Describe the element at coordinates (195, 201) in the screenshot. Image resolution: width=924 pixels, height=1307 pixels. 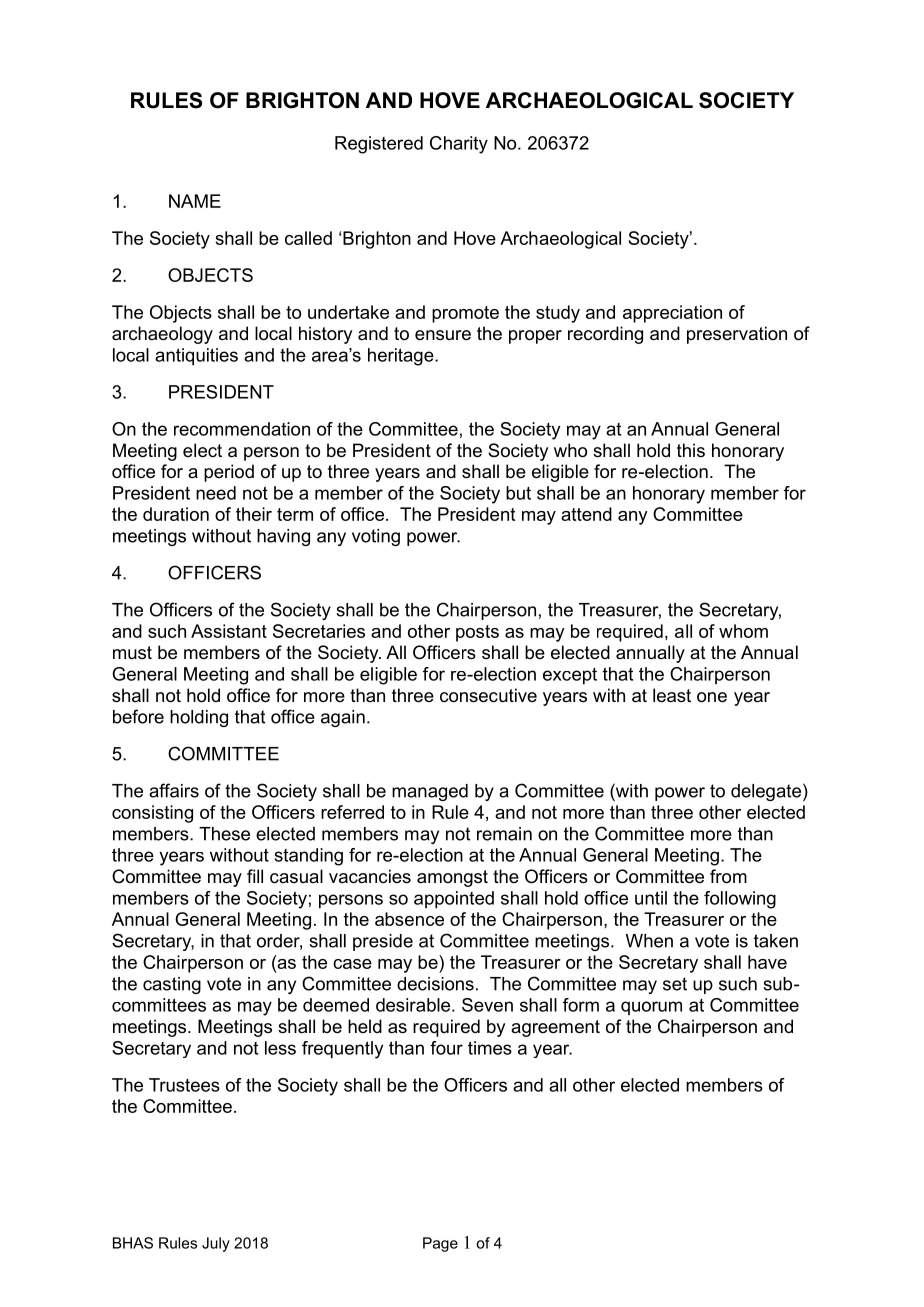
I see `NAME` at that location.
